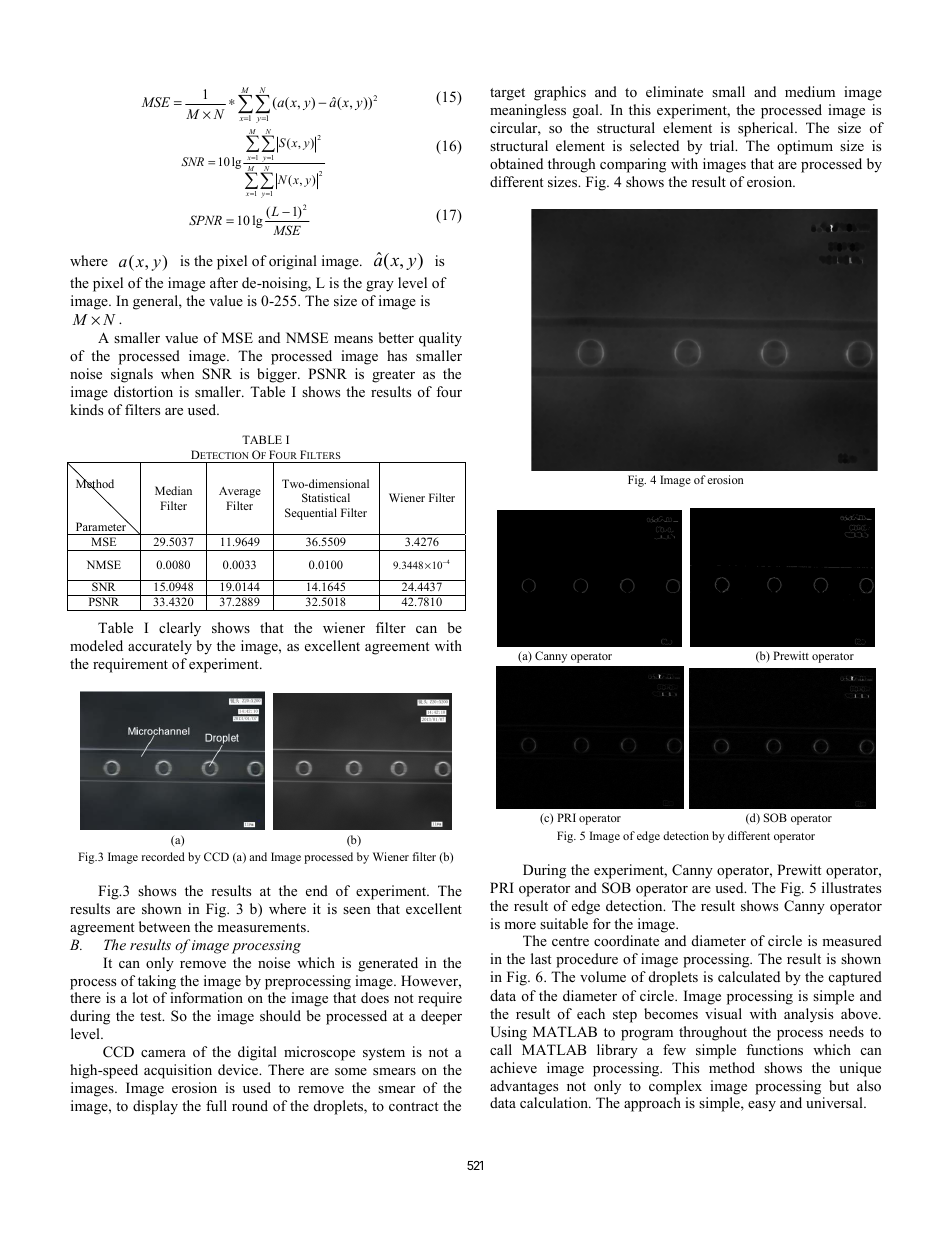  What do you see at coordinates (774, 1049) in the screenshot?
I see `functions` at bounding box center [774, 1049].
